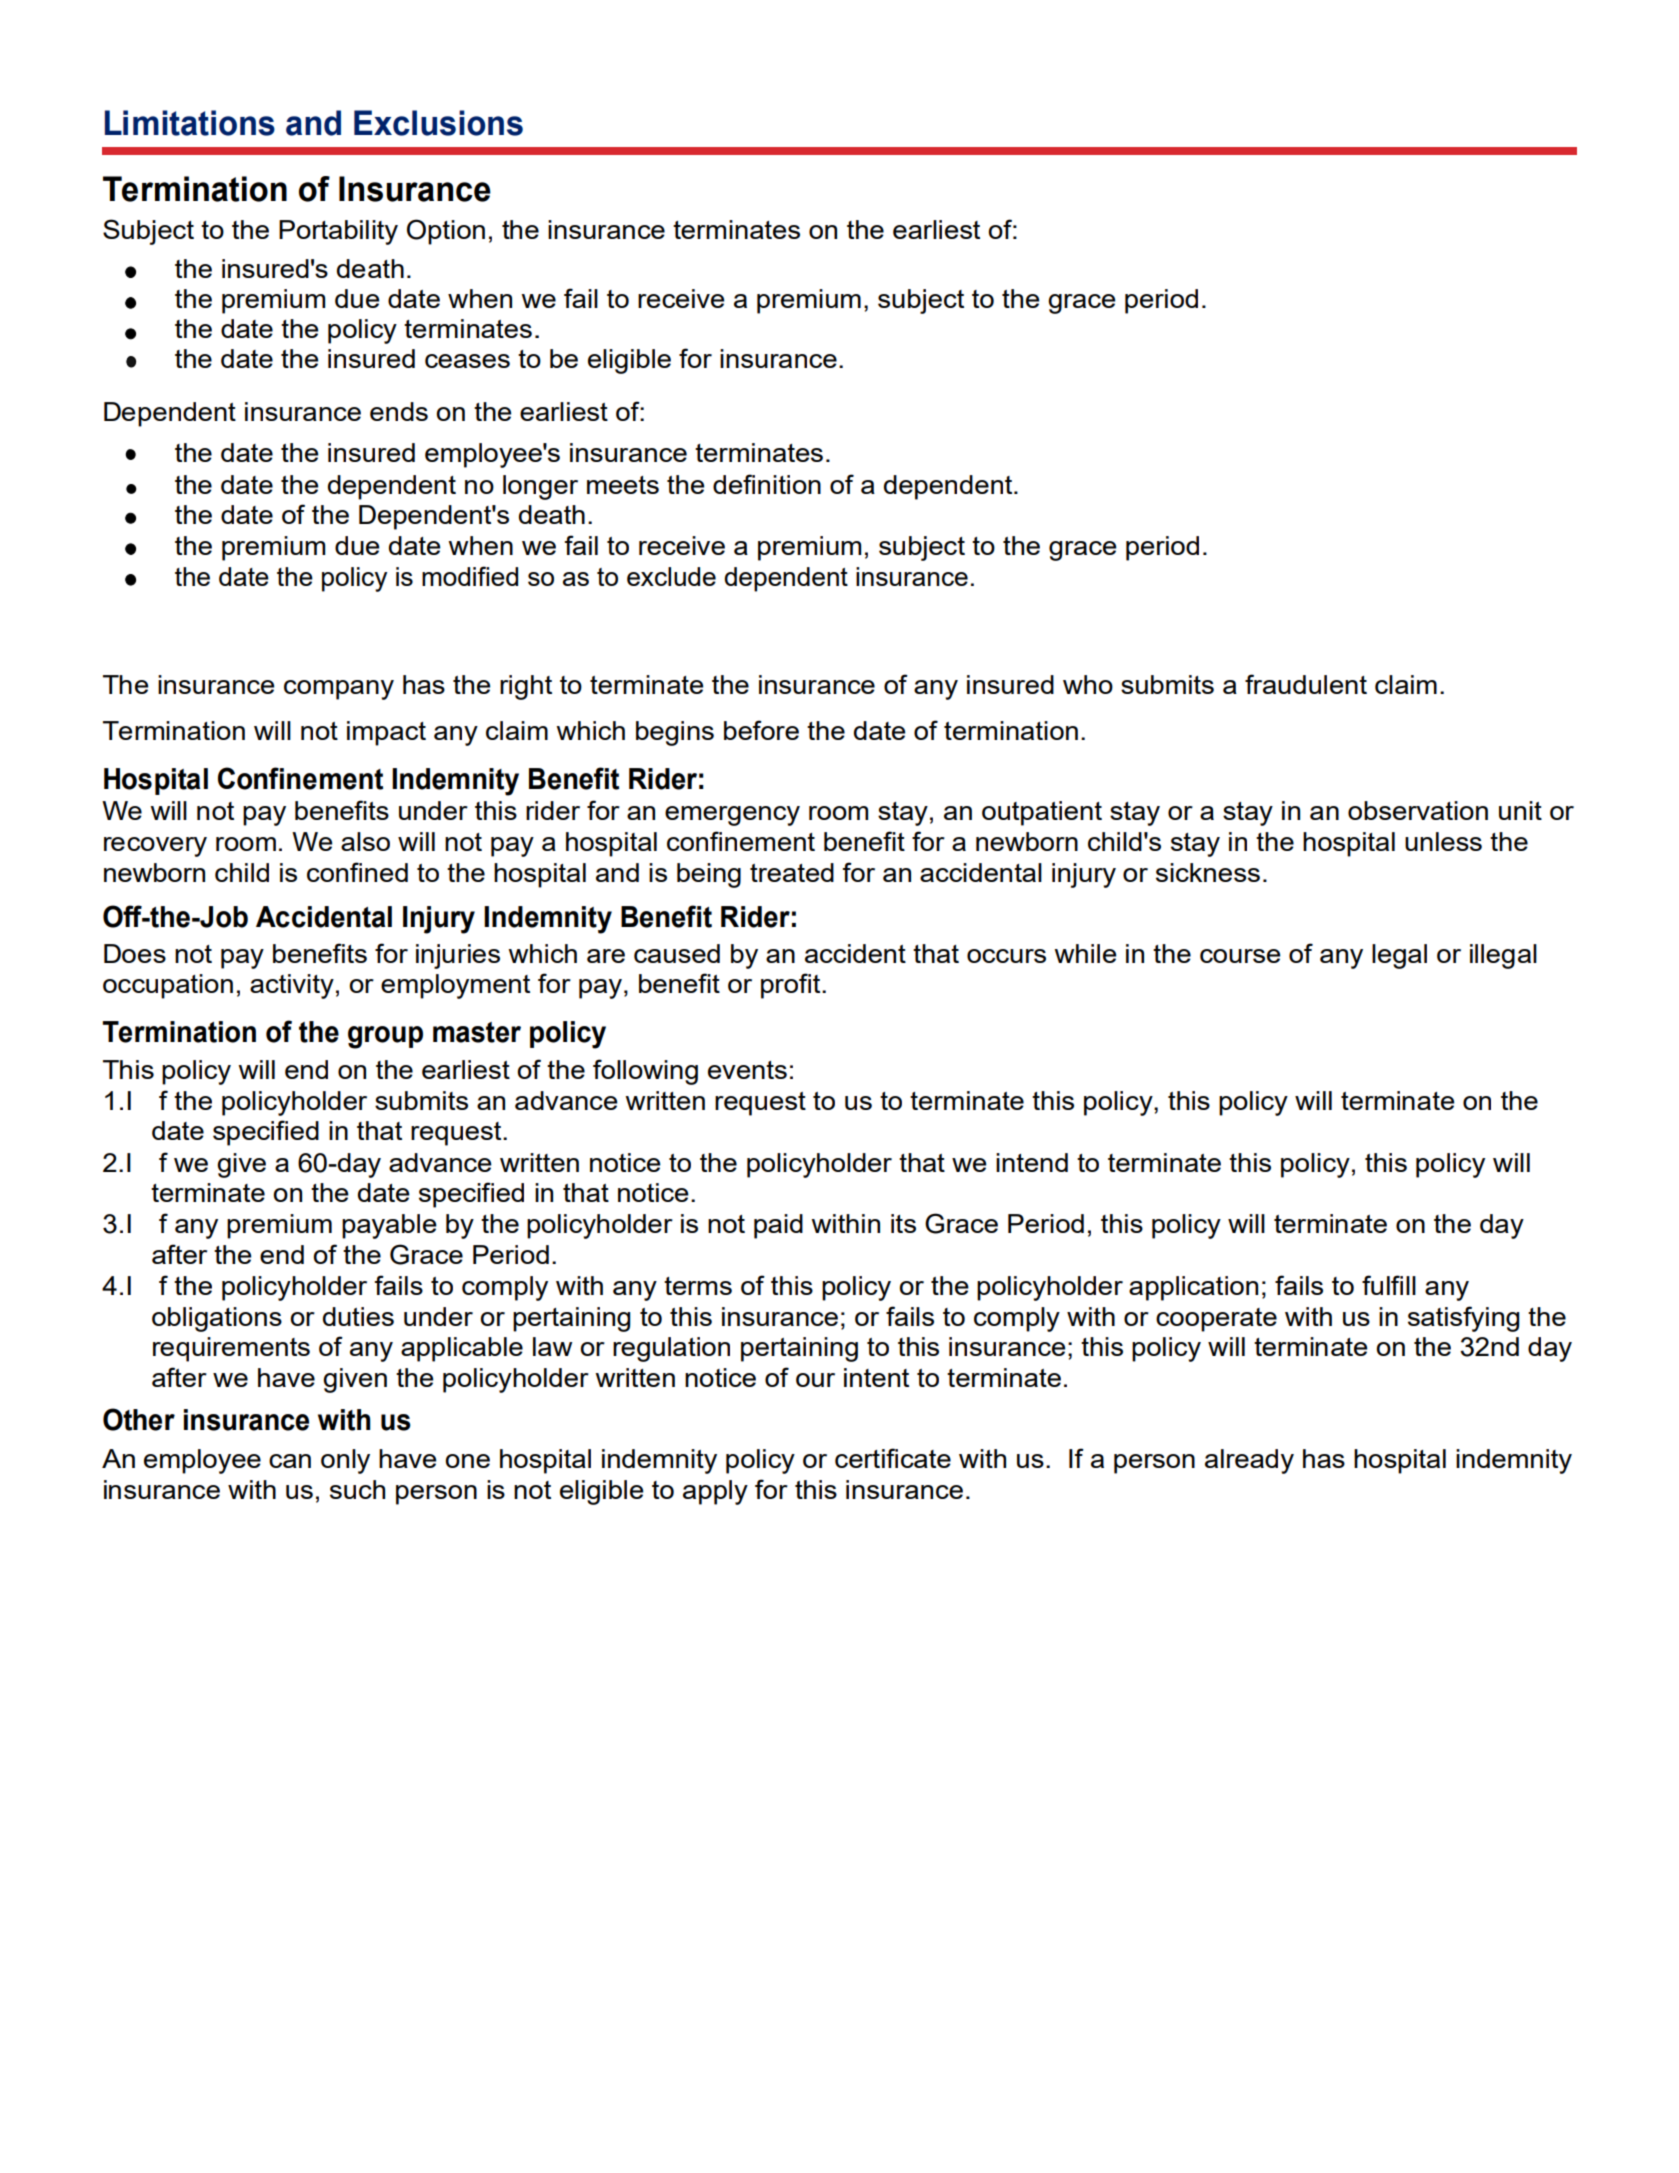  I want to click on already, so click(1249, 1461).
